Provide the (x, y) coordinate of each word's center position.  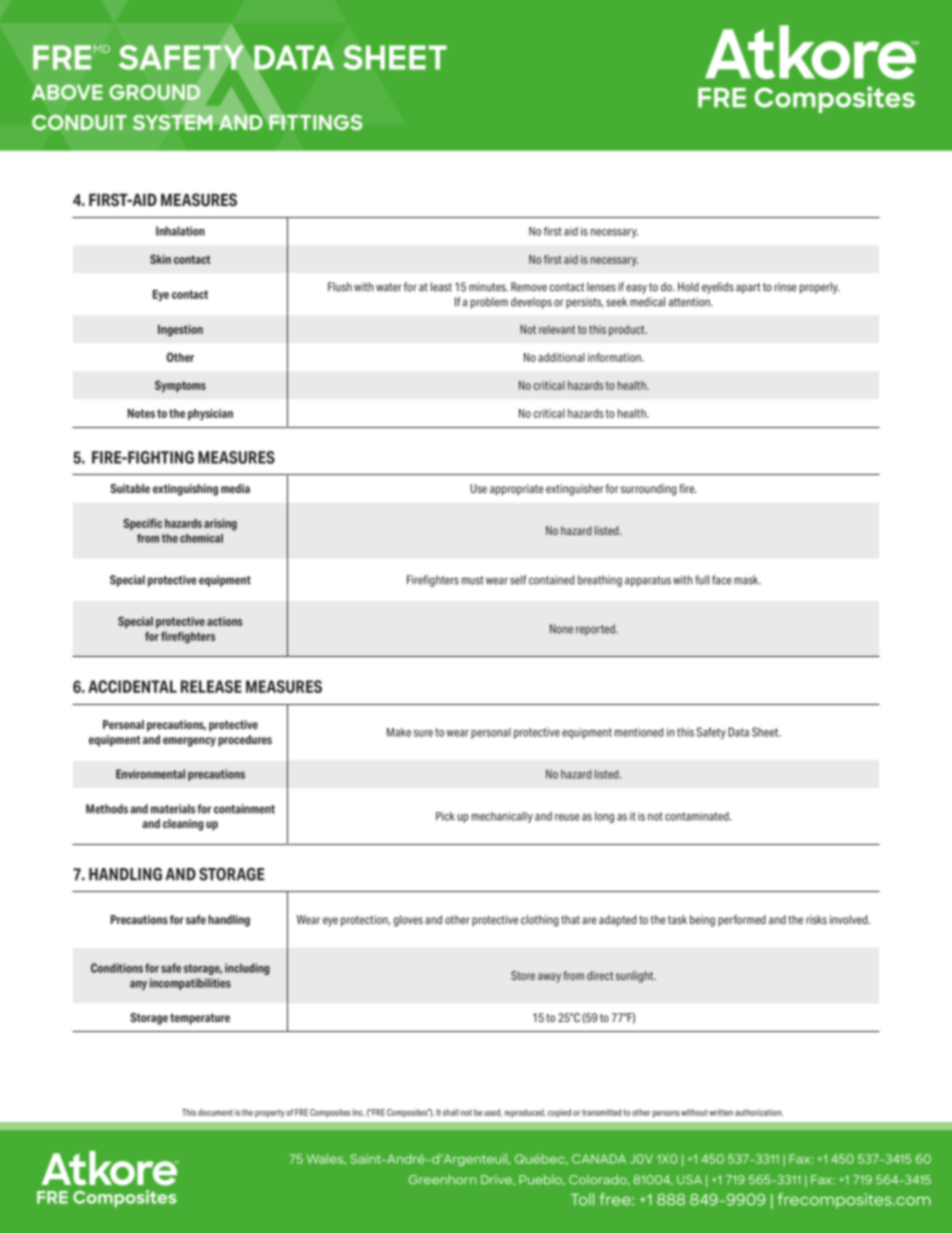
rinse (786, 287)
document (215, 1112)
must (473, 580)
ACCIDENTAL (132, 686)
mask (747, 580)
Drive (497, 1180)
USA (689, 1180)
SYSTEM (173, 122)
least (441, 287)
